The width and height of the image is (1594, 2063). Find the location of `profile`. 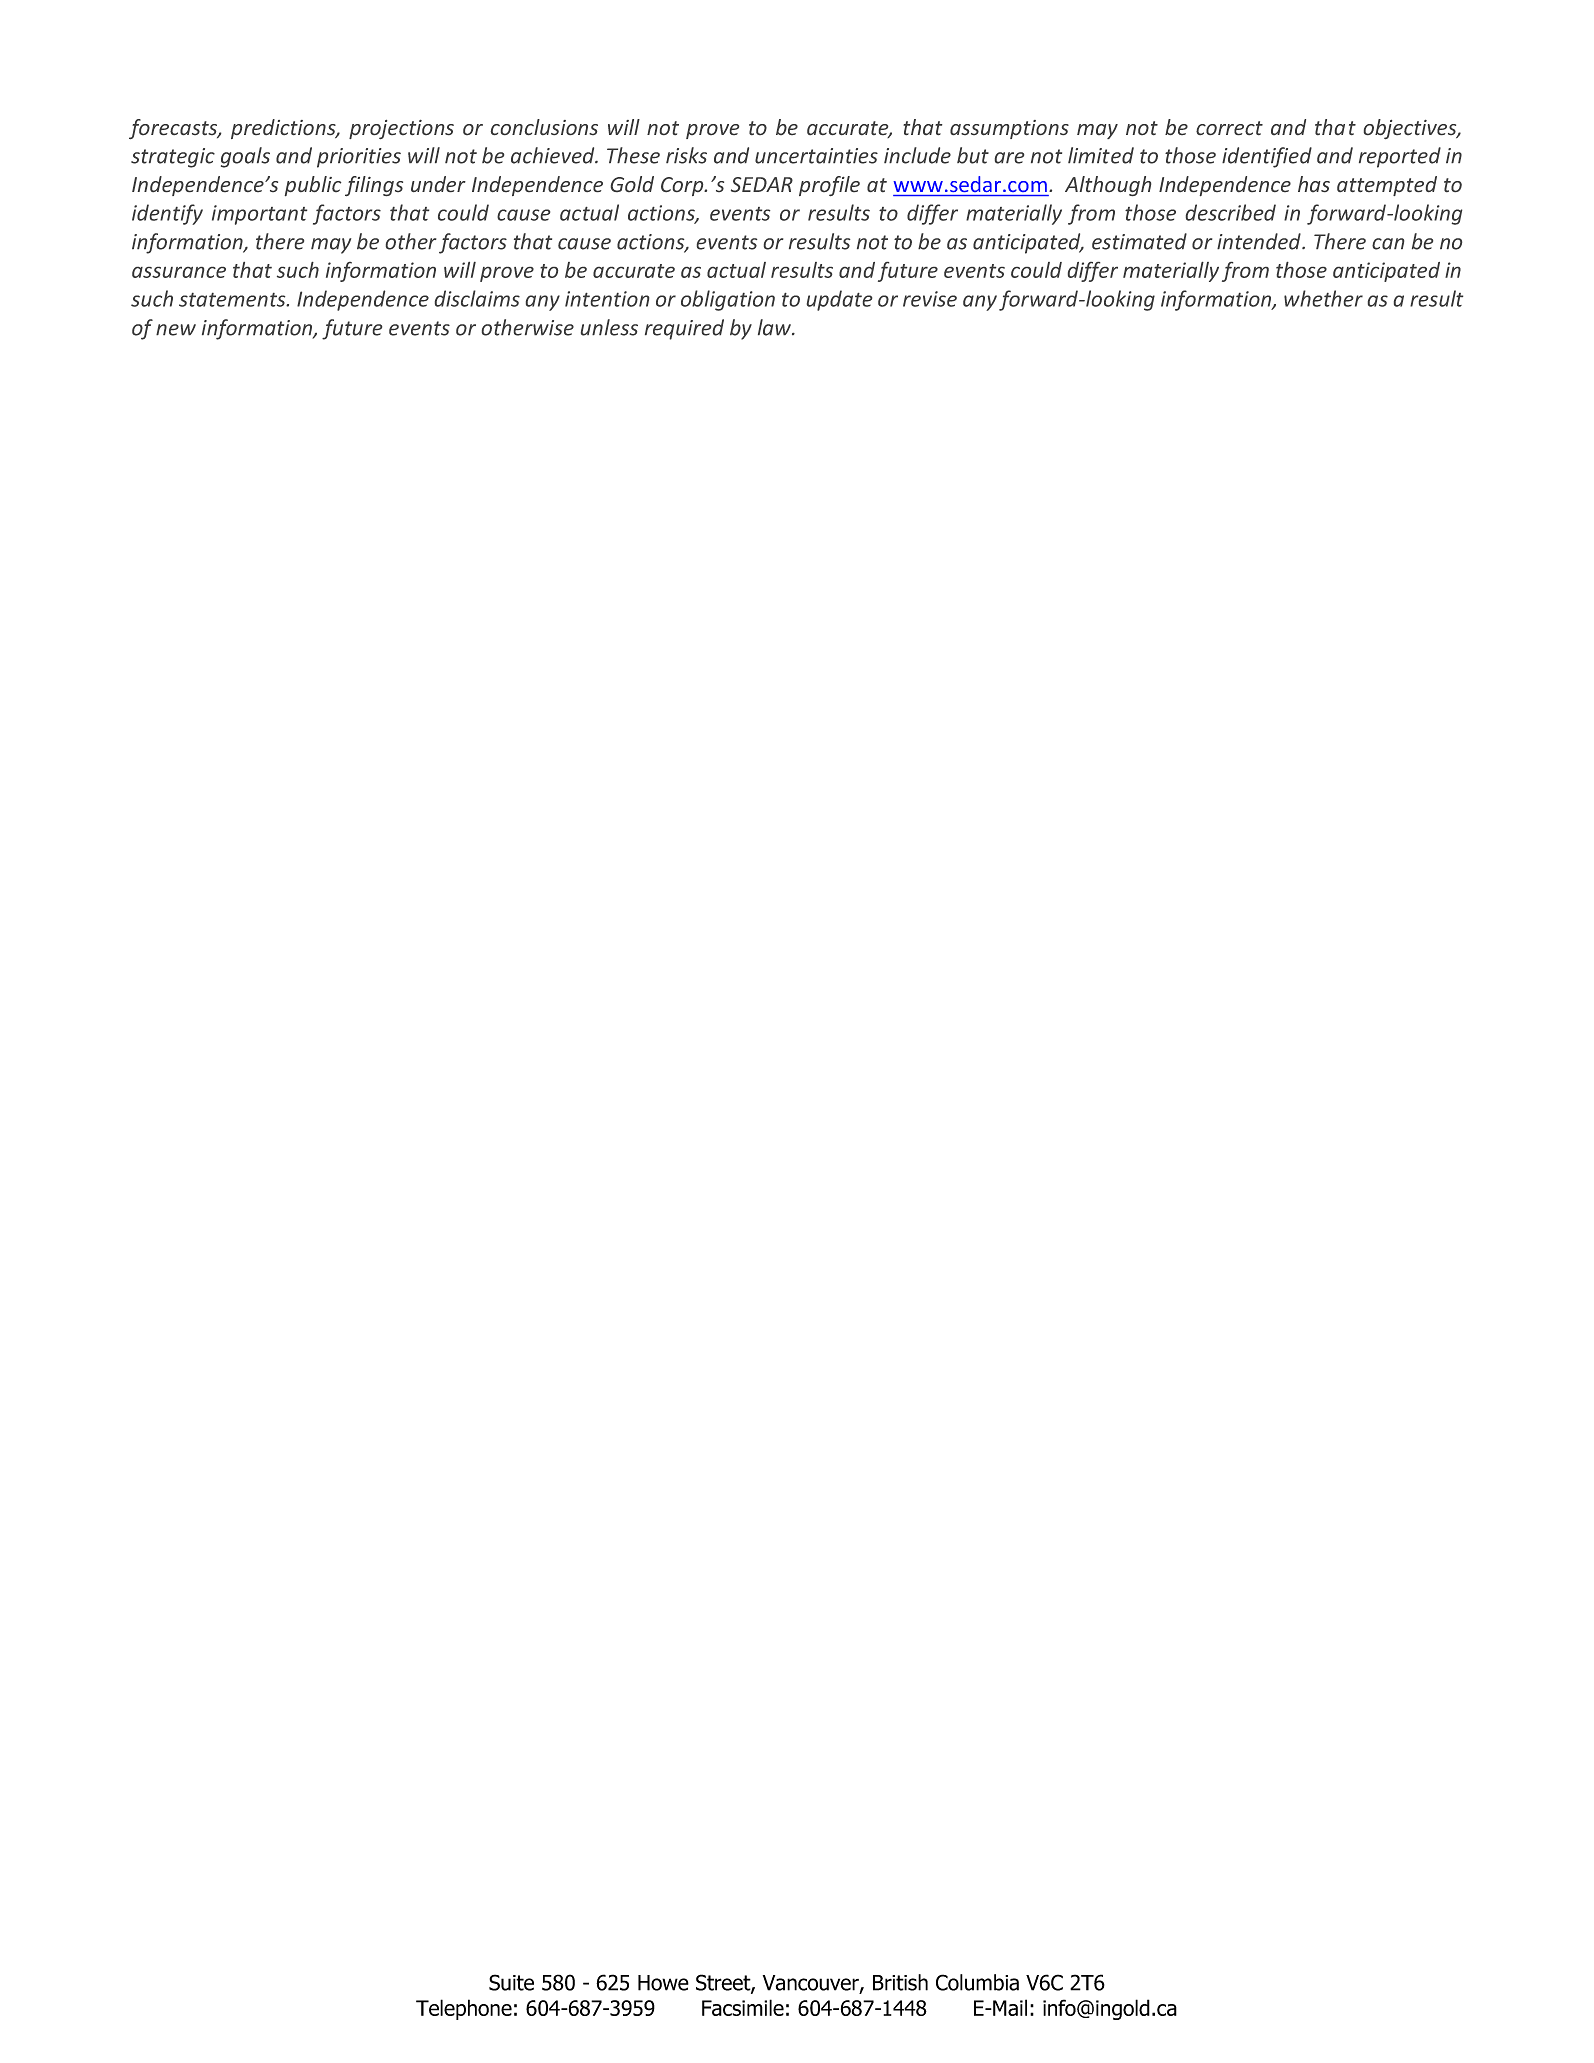

profile is located at coordinates (829, 186).
